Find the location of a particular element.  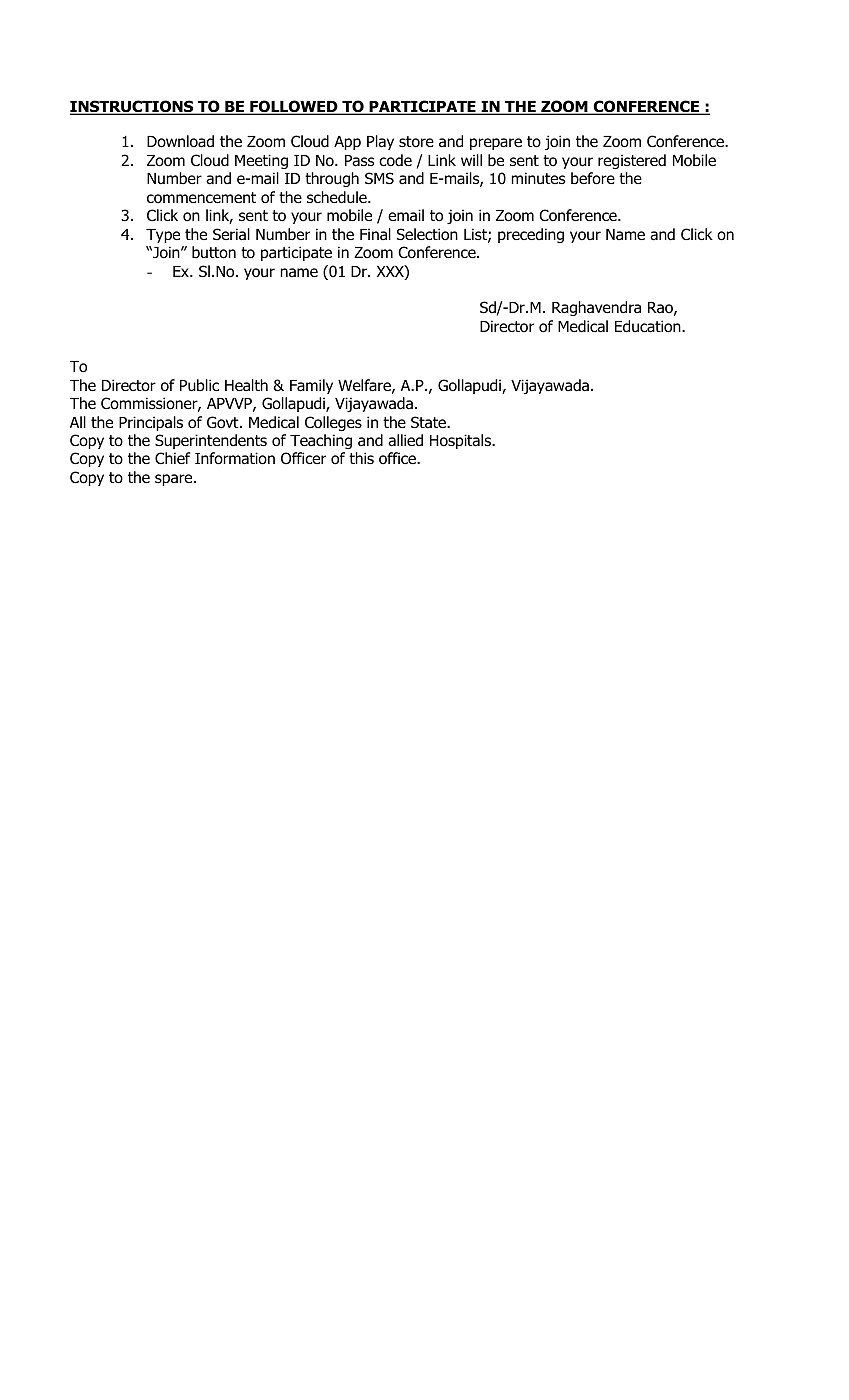

Final is located at coordinates (375, 234).
